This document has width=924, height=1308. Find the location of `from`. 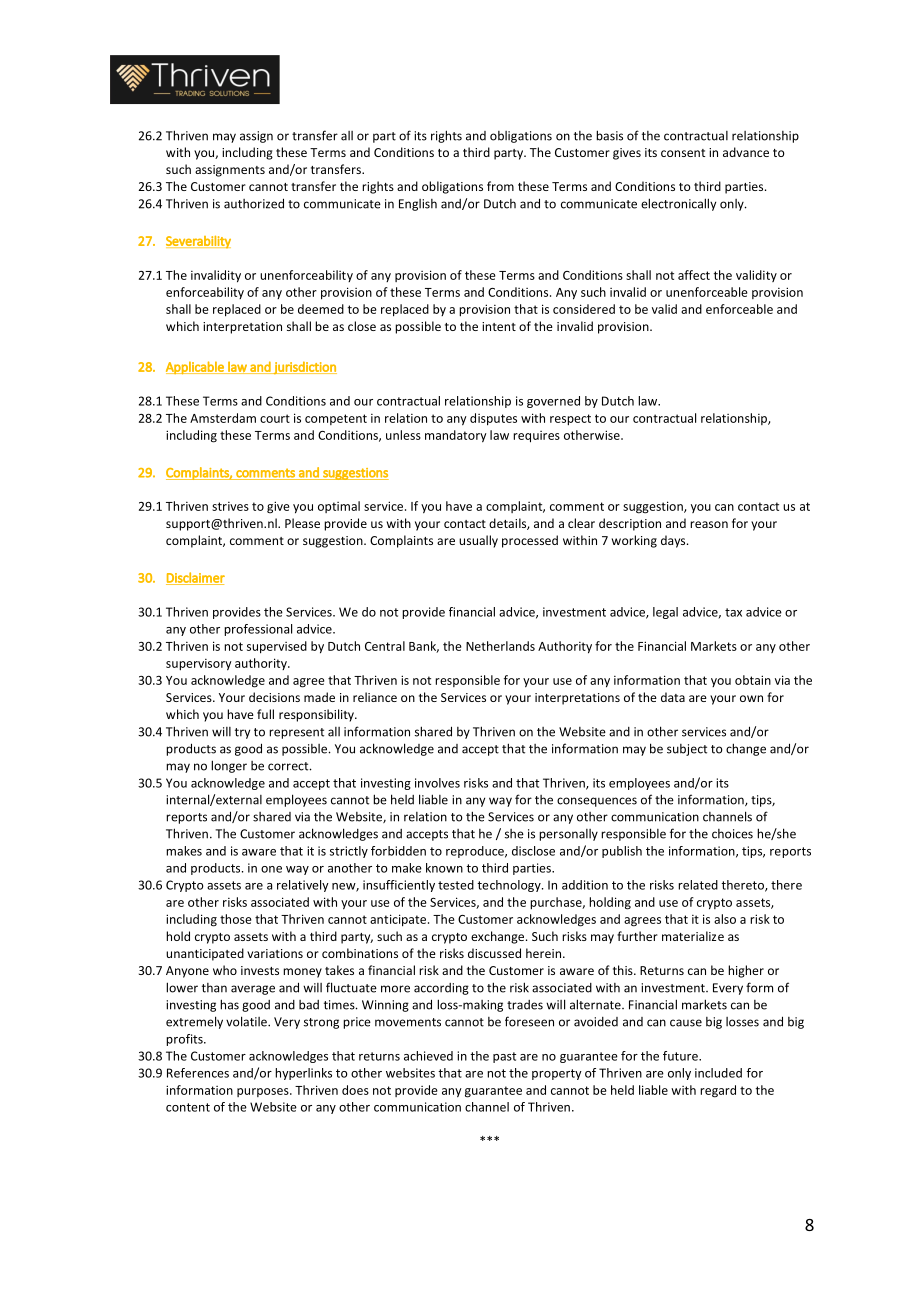

from is located at coordinates (500, 186).
